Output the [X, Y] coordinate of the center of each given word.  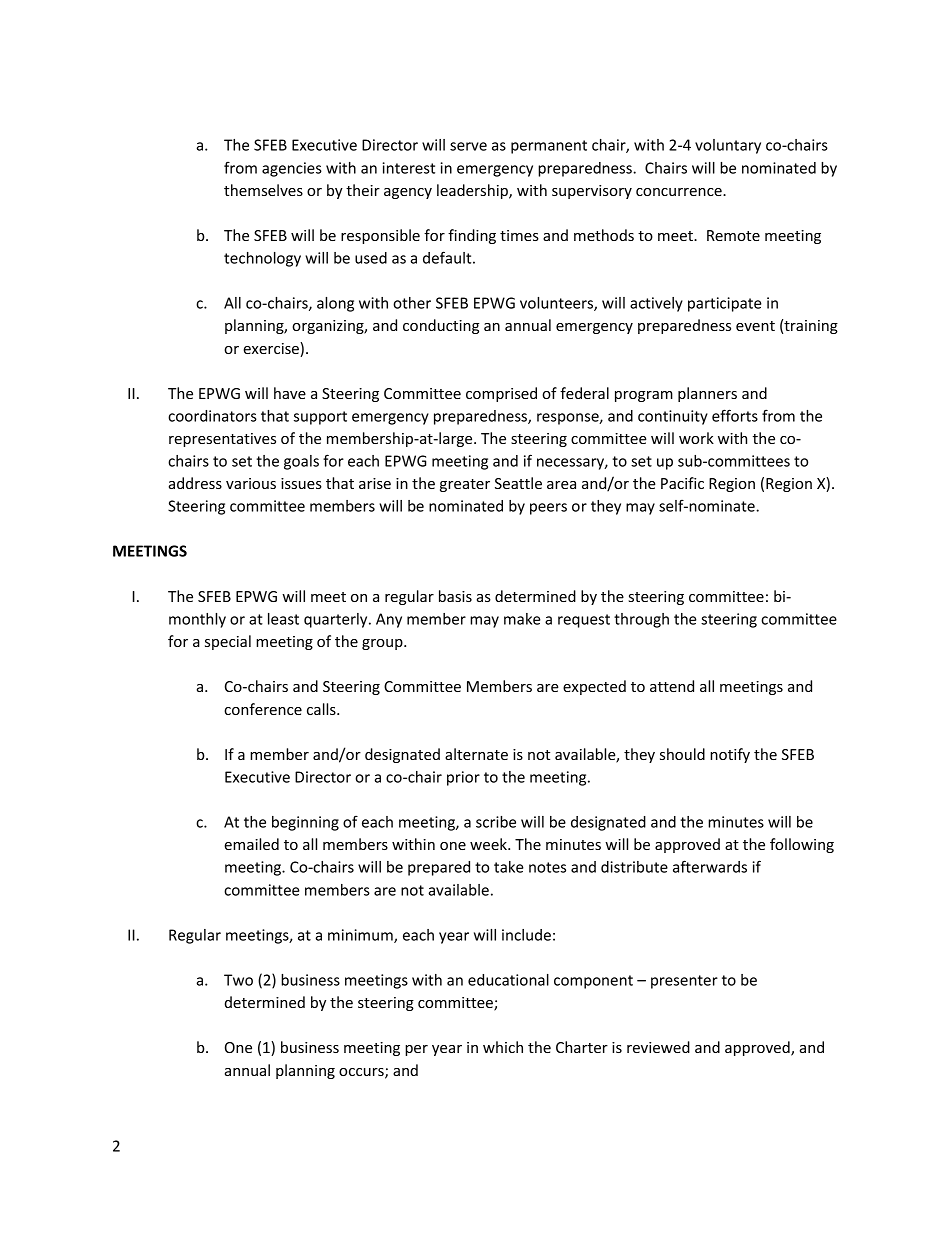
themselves [263, 190]
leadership [473, 191]
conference [263, 709]
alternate [476, 754]
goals [301, 462]
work [696, 438]
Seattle [518, 483]
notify [730, 755]
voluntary [728, 146]
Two [238, 980]
